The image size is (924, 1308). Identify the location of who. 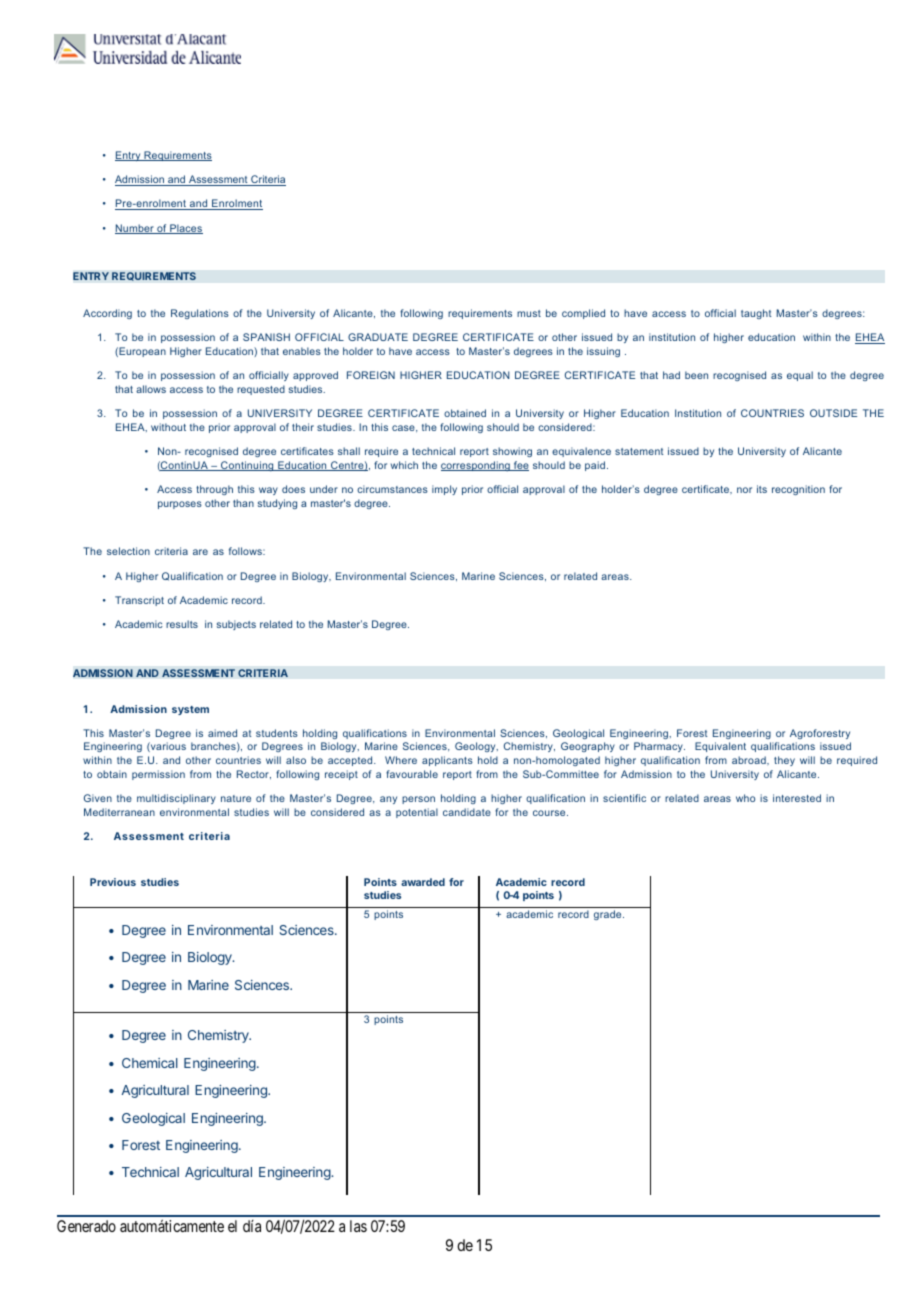
(745, 798).
